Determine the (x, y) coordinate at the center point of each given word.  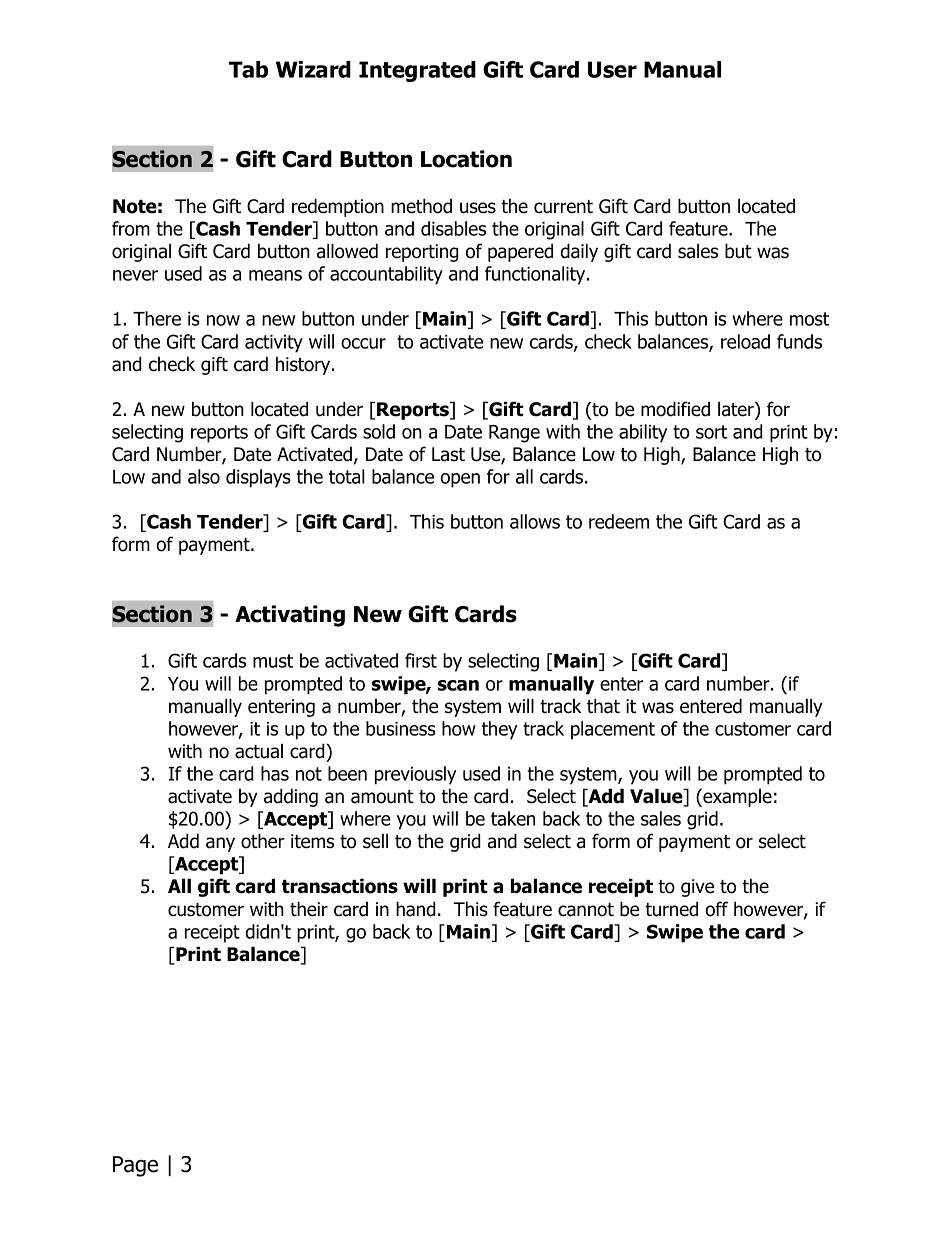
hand (416, 909)
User (612, 69)
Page (135, 1166)
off (716, 909)
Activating (290, 616)
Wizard (313, 69)
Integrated (417, 71)
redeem (619, 521)
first (421, 660)
